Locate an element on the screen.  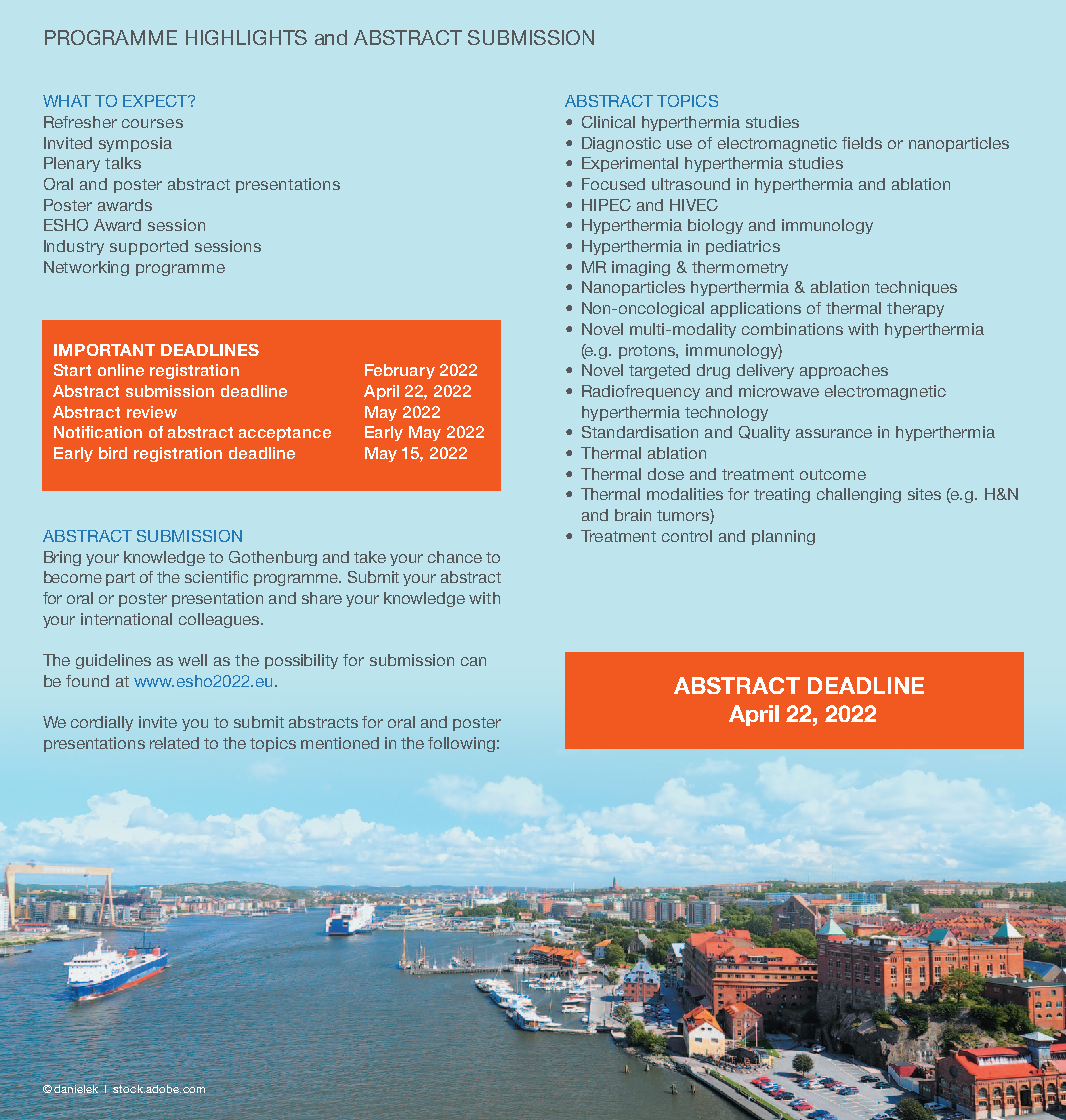
Focused is located at coordinates (613, 184).
